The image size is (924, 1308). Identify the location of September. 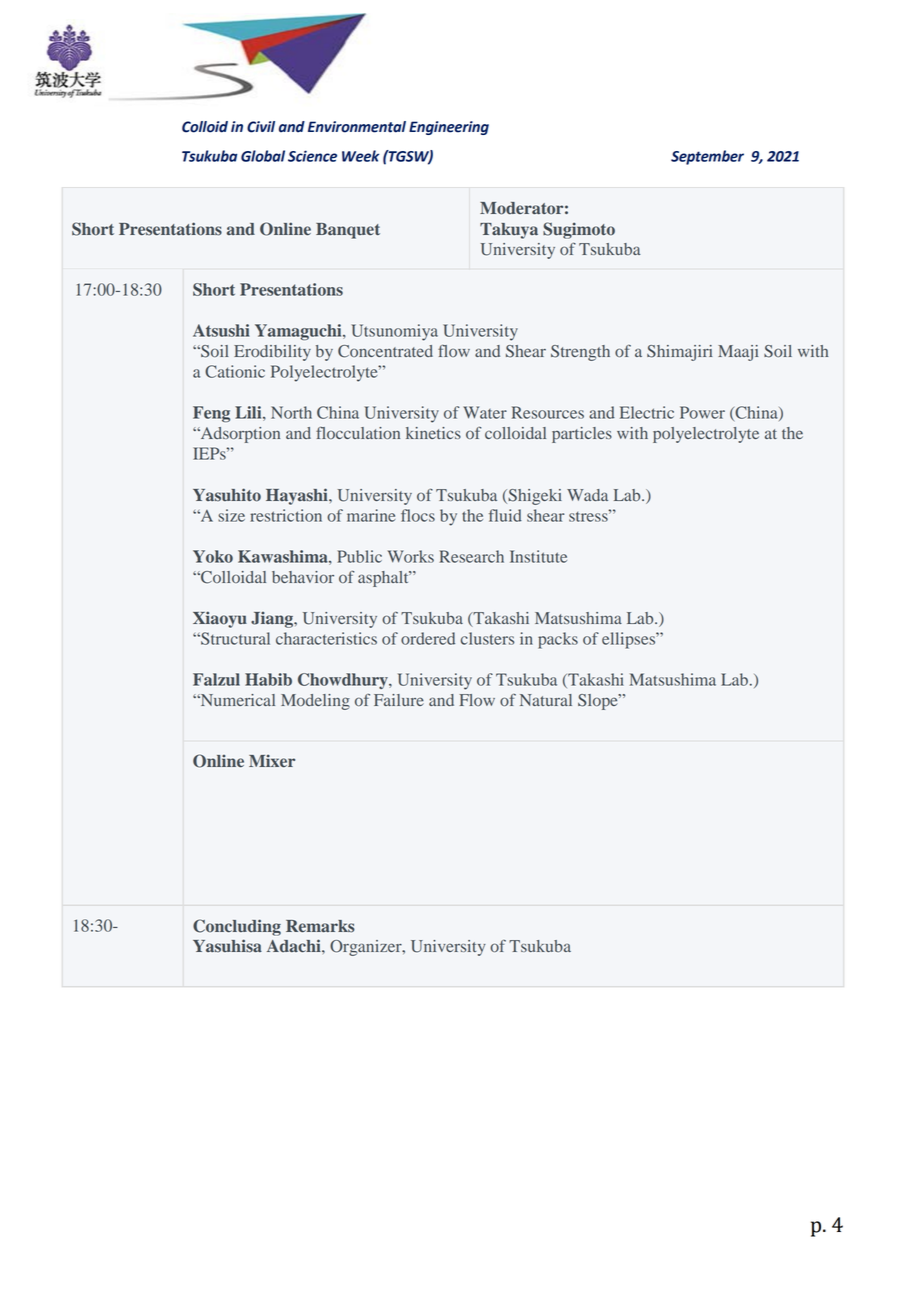
(707, 157).
